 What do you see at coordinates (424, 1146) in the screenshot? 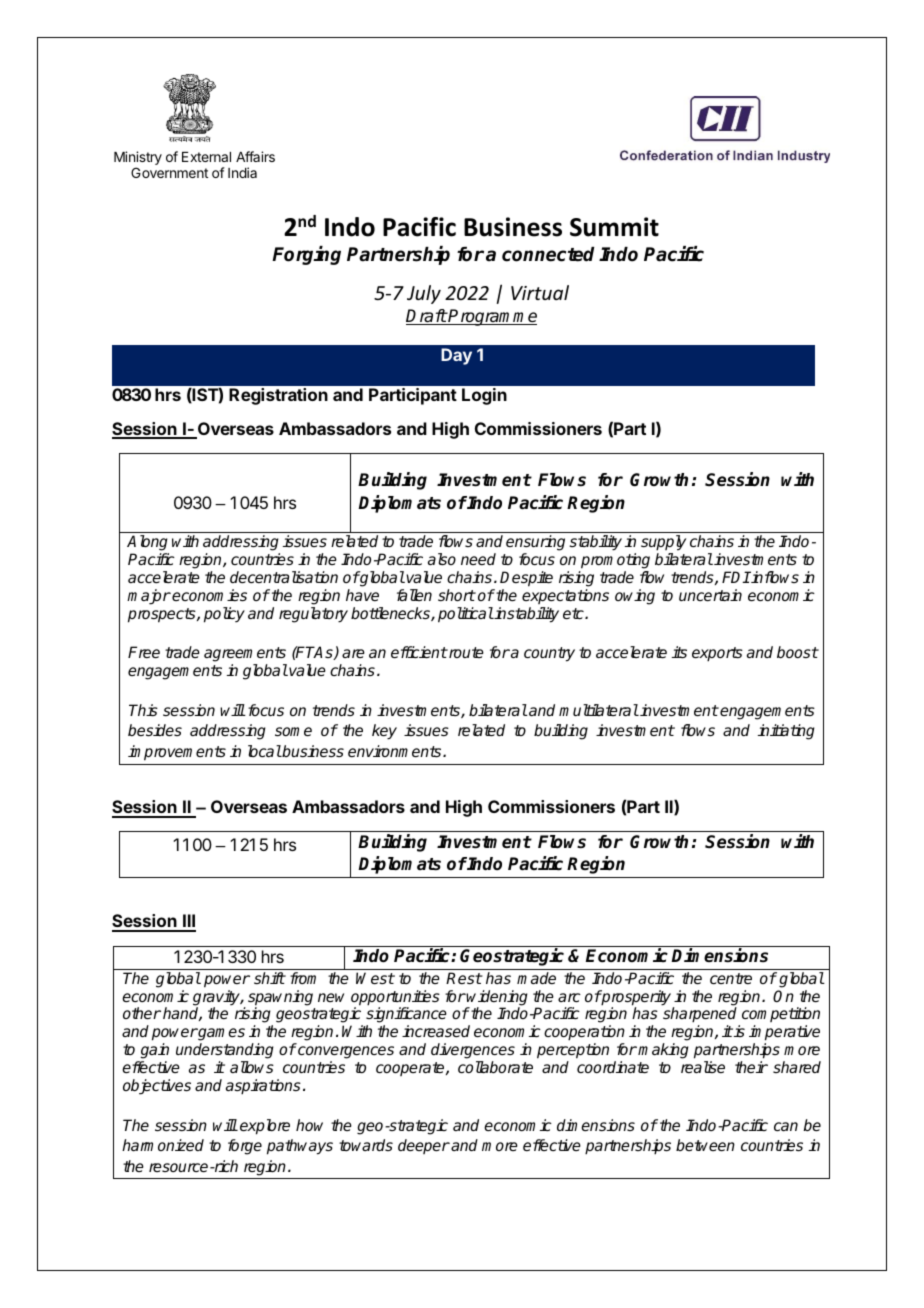
I see `deeper` at bounding box center [424, 1146].
